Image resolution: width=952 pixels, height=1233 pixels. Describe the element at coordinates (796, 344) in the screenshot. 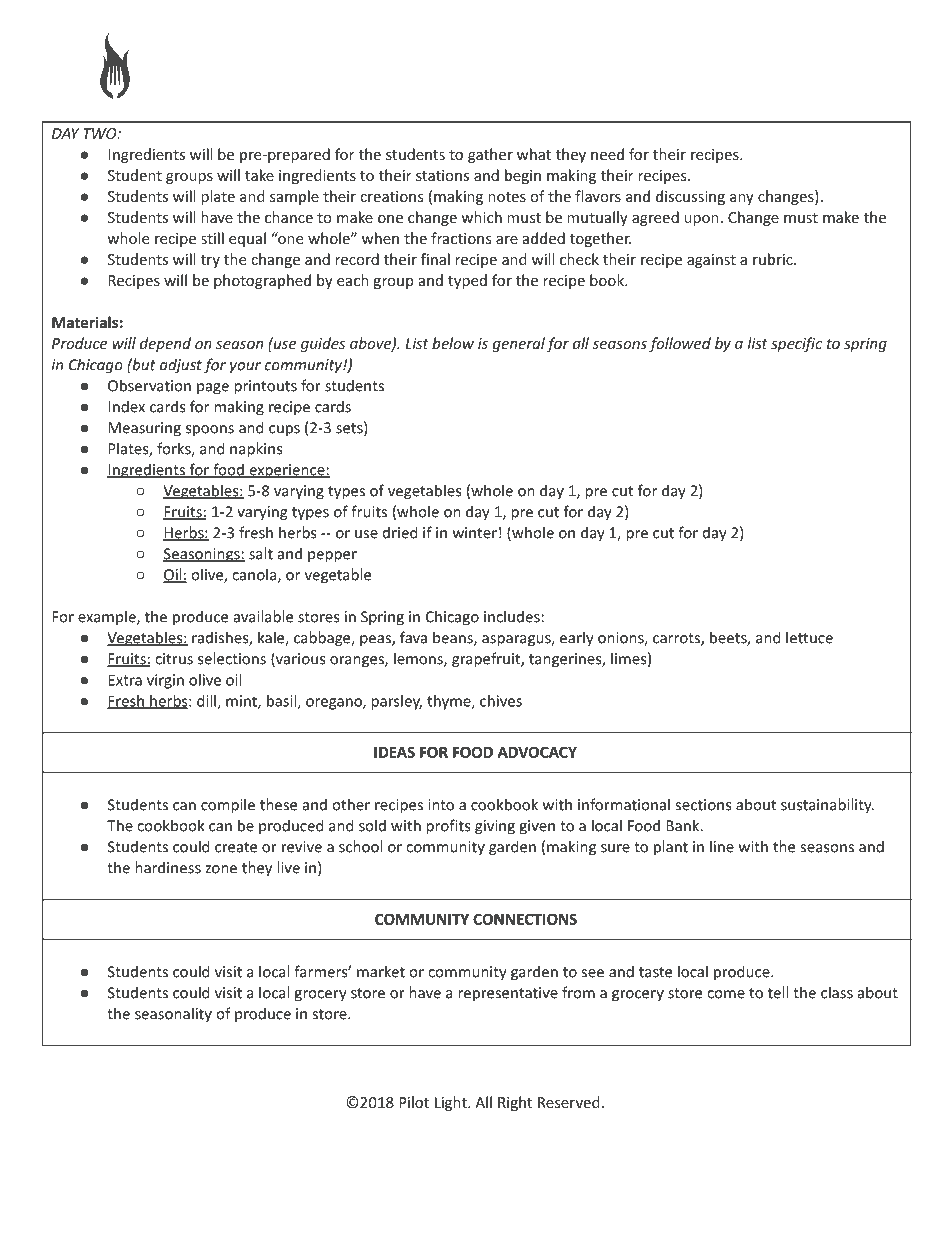

I see `specific` at that location.
